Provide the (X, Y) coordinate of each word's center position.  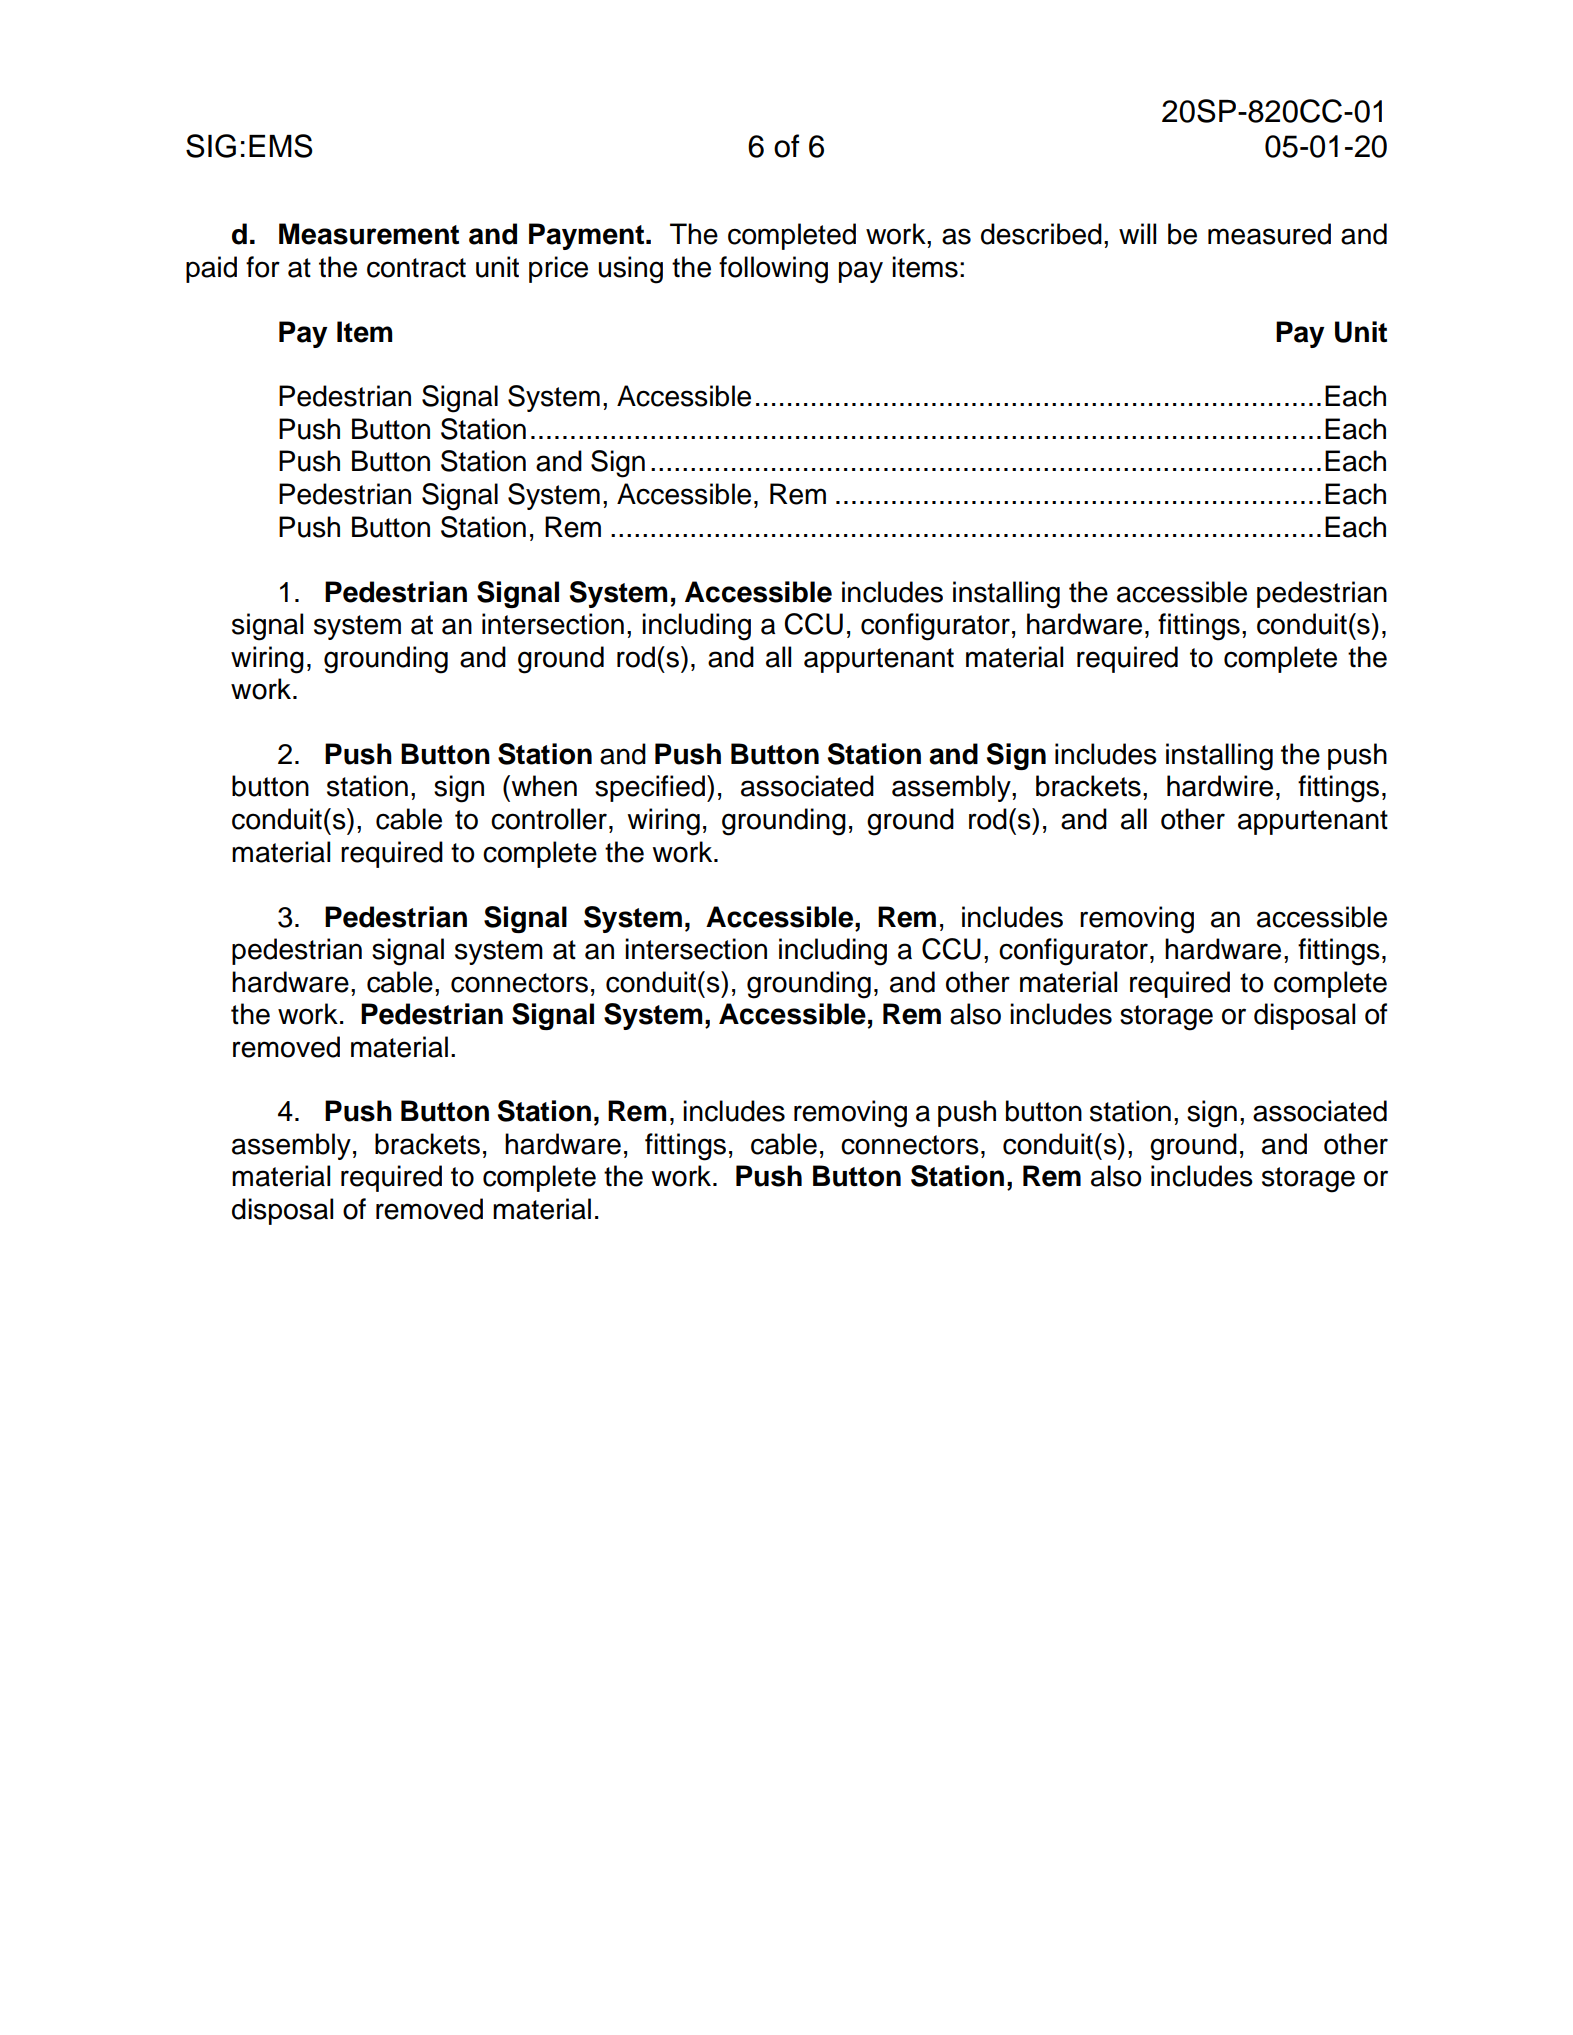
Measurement (369, 234)
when (543, 786)
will (1137, 233)
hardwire (1220, 786)
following (773, 270)
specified (650, 788)
